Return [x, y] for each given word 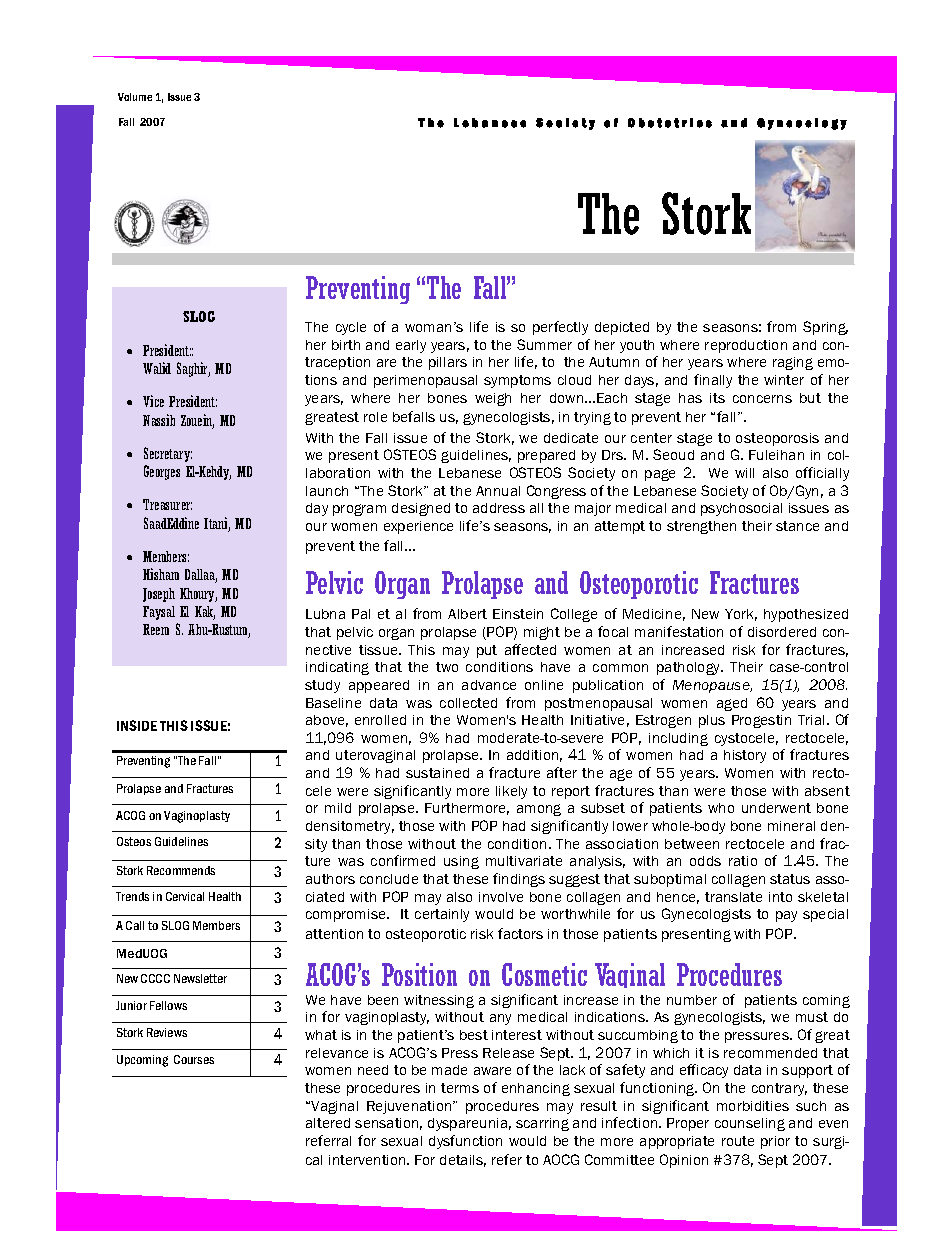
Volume [135, 97]
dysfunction [465, 1142]
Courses [194, 1059]
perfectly [560, 328]
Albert [467, 614]
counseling [750, 1124]
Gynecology [802, 124]
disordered [782, 632]
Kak [205, 613]
